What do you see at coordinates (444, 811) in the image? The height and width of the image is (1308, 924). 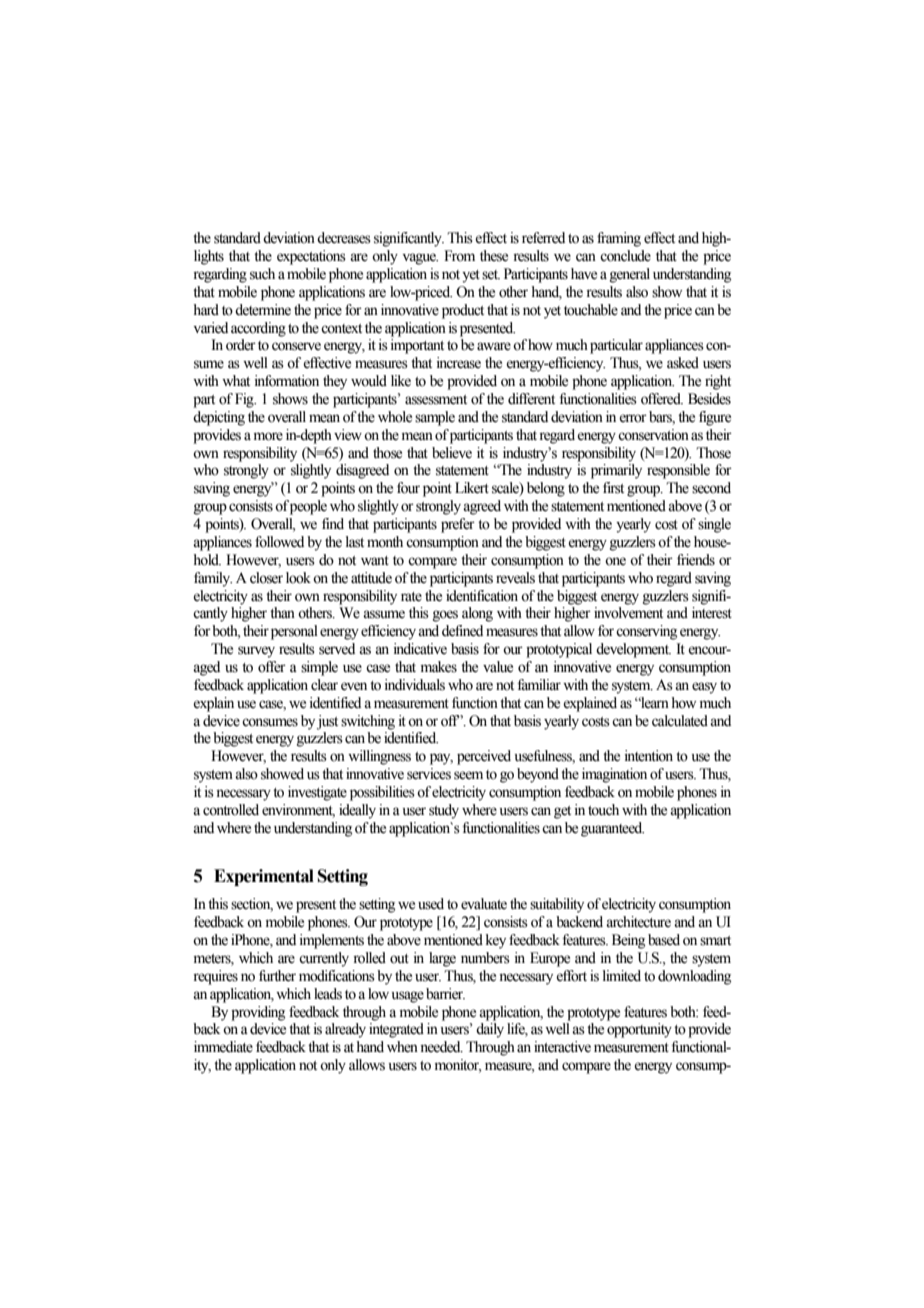 I see `study` at bounding box center [444, 811].
